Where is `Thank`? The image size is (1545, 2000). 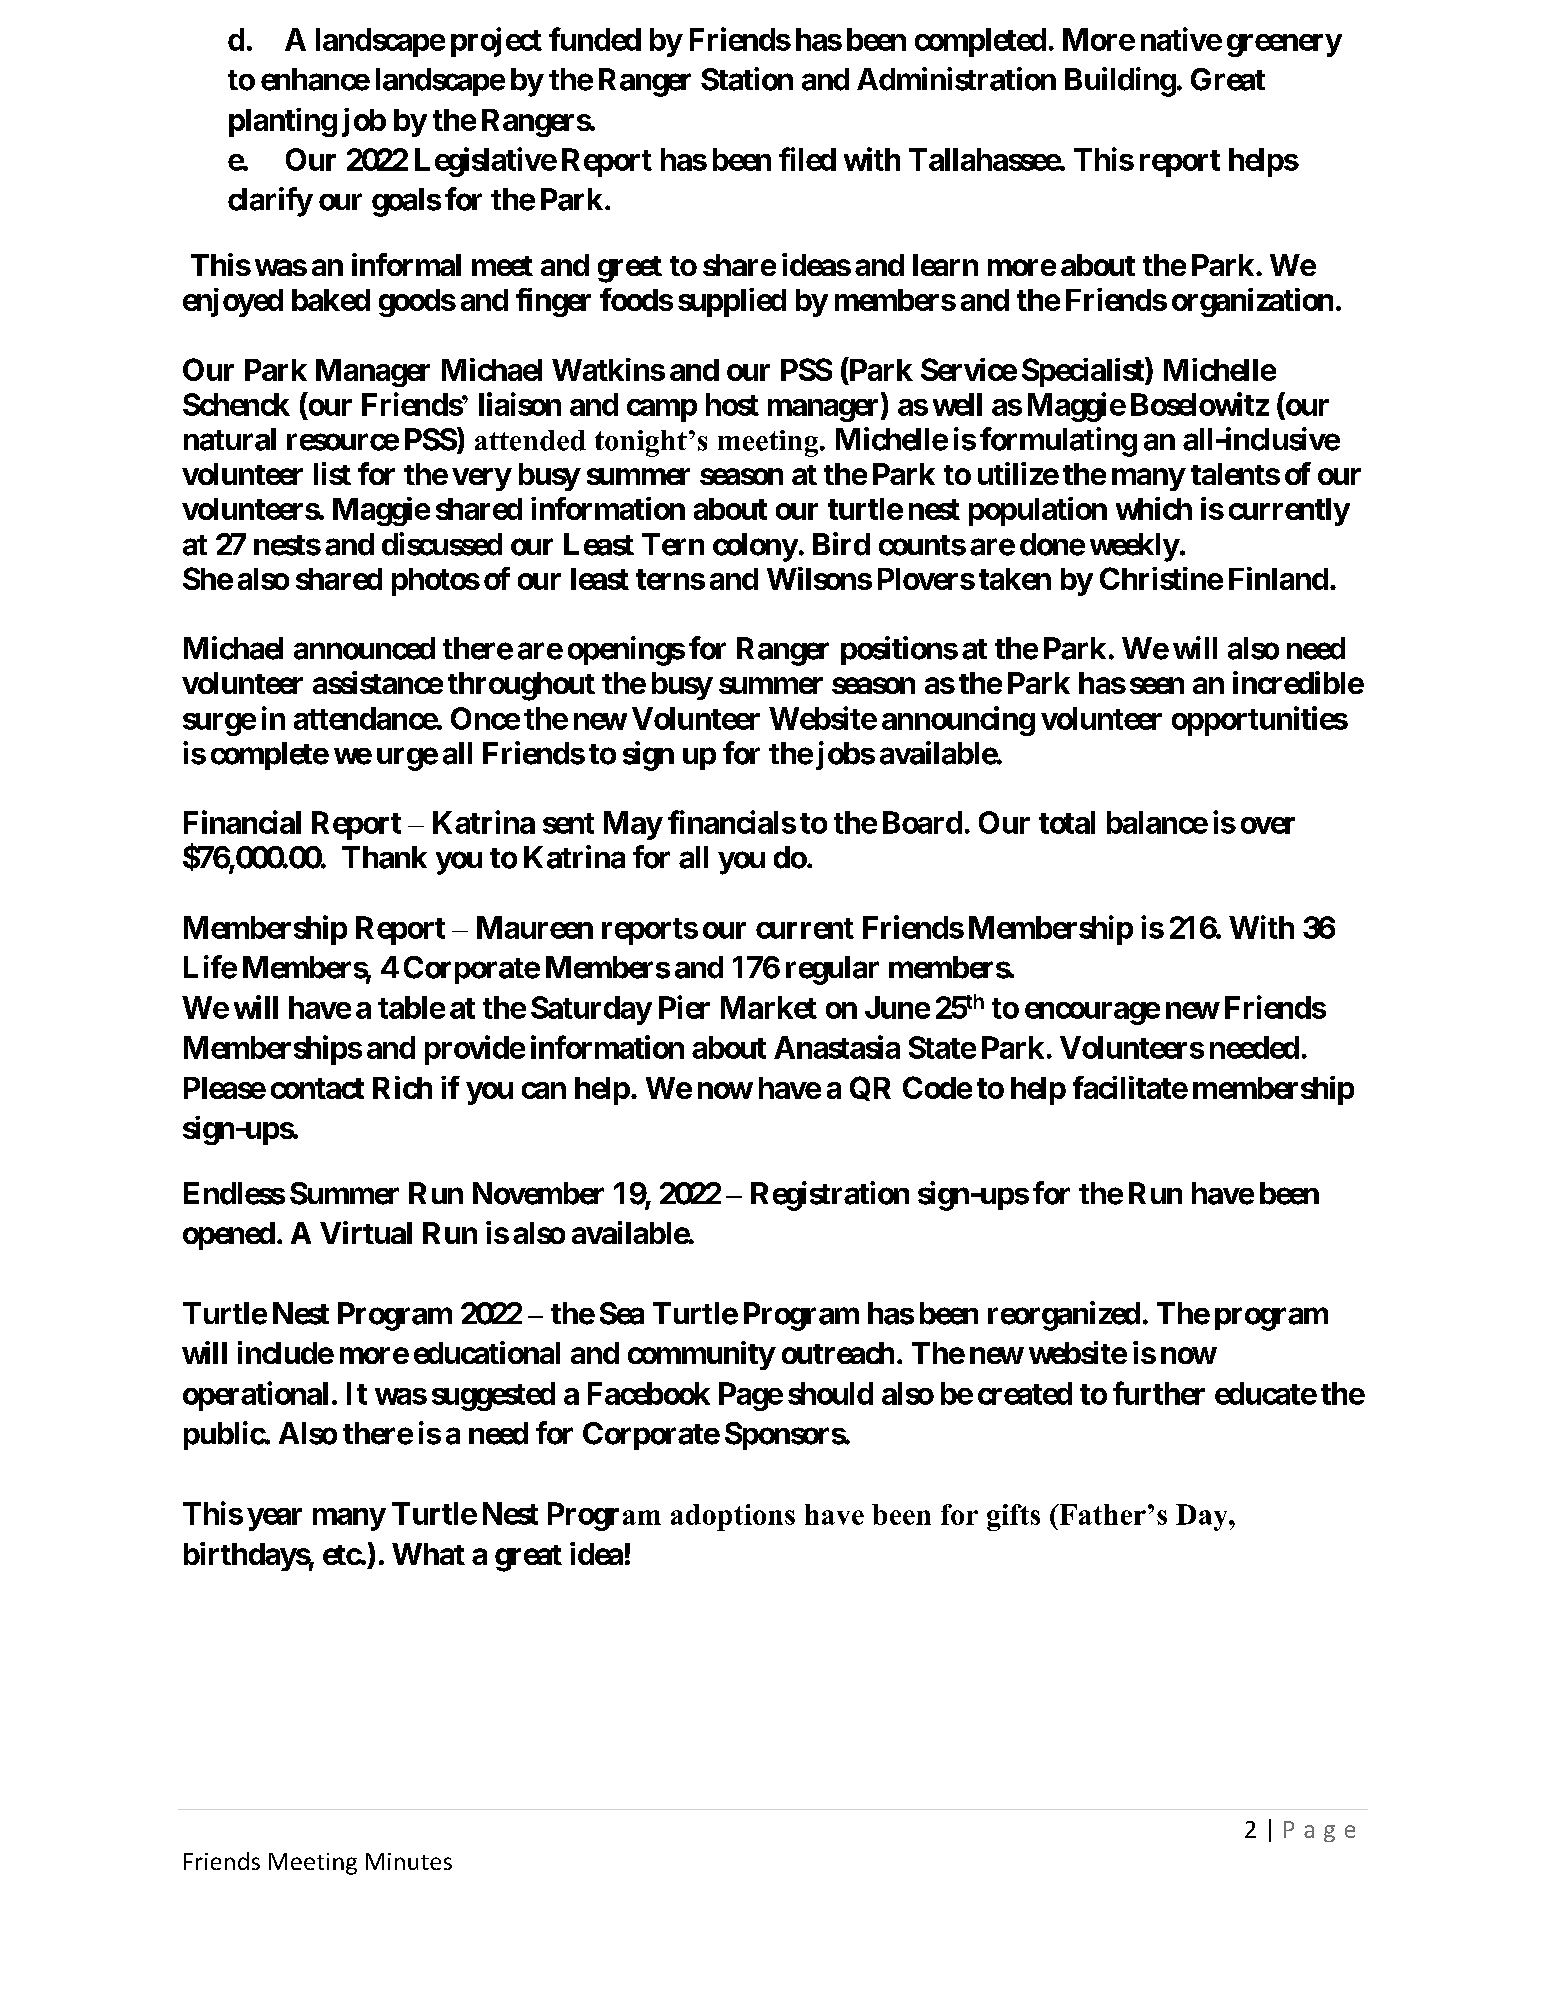
Thank is located at coordinates (384, 857).
